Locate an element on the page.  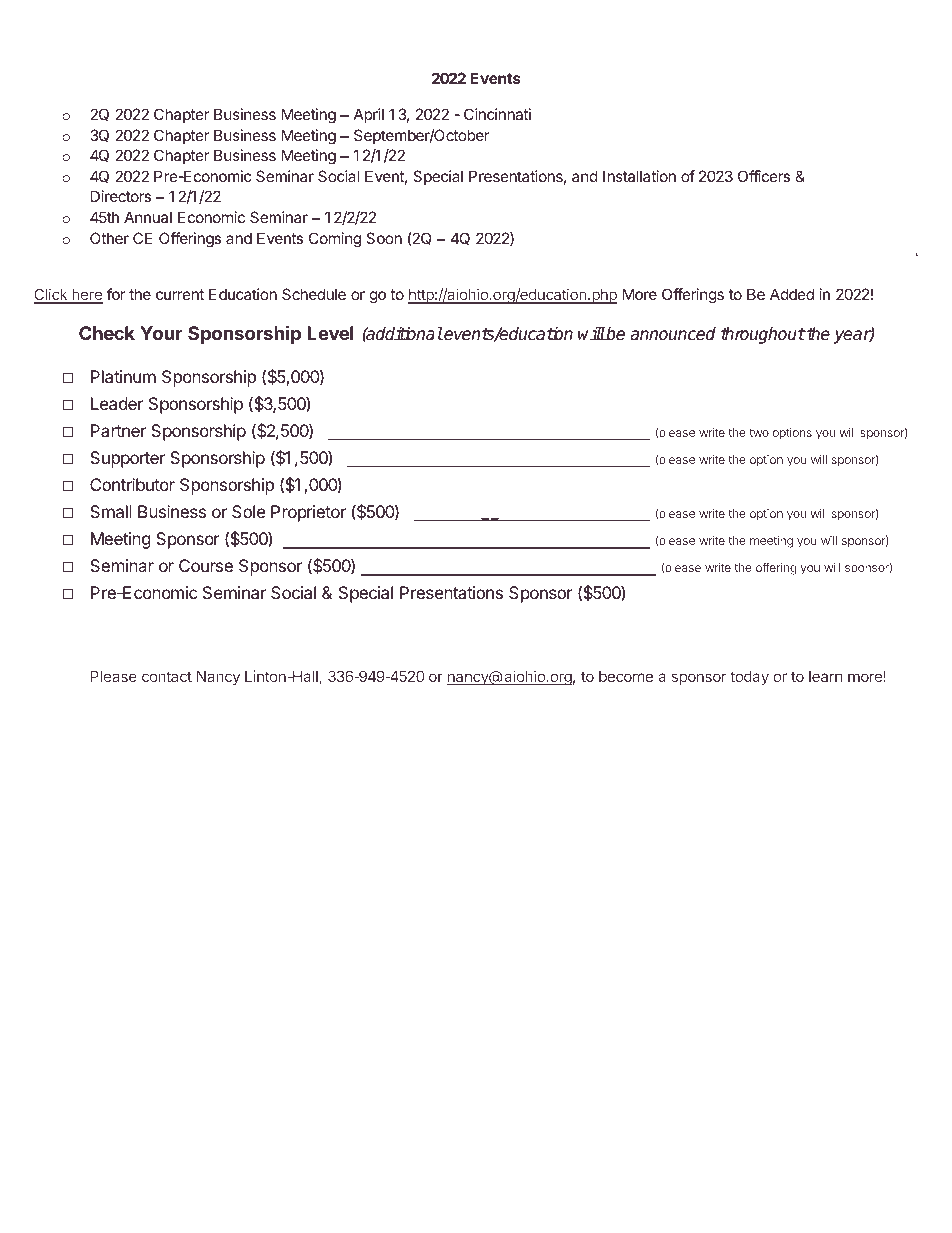
Level is located at coordinates (330, 333).
